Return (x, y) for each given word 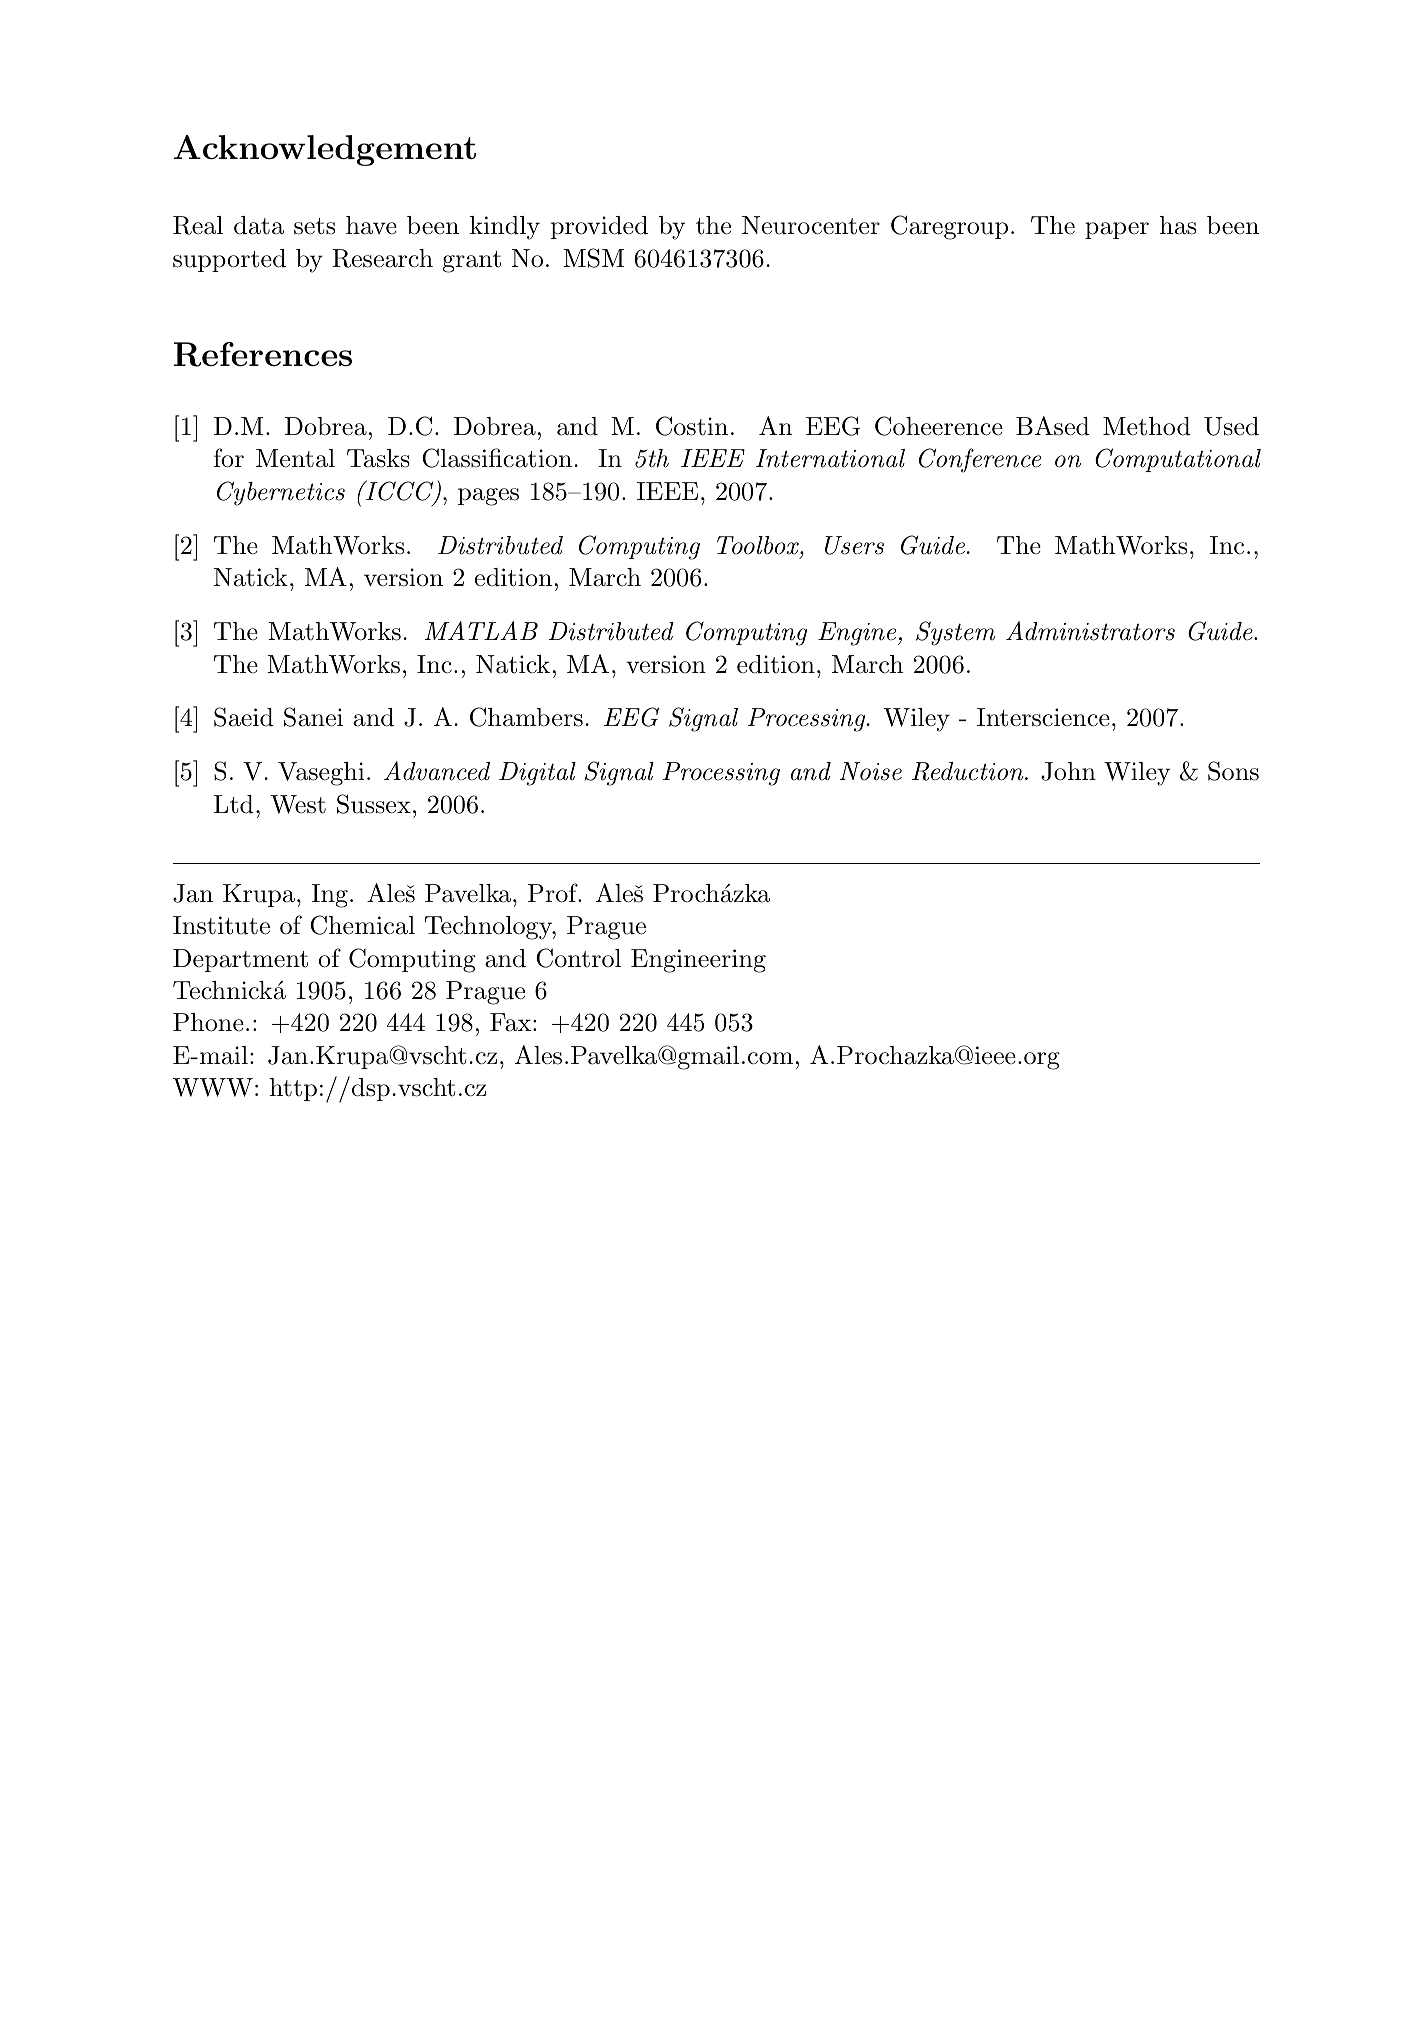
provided (599, 227)
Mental (295, 458)
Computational (1178, 460)
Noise (870, 771)
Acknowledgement (325, 150)
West (298, 804)
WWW (213, 1087)
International (830, 458)
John (1068, 771)
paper (1117, 230)
